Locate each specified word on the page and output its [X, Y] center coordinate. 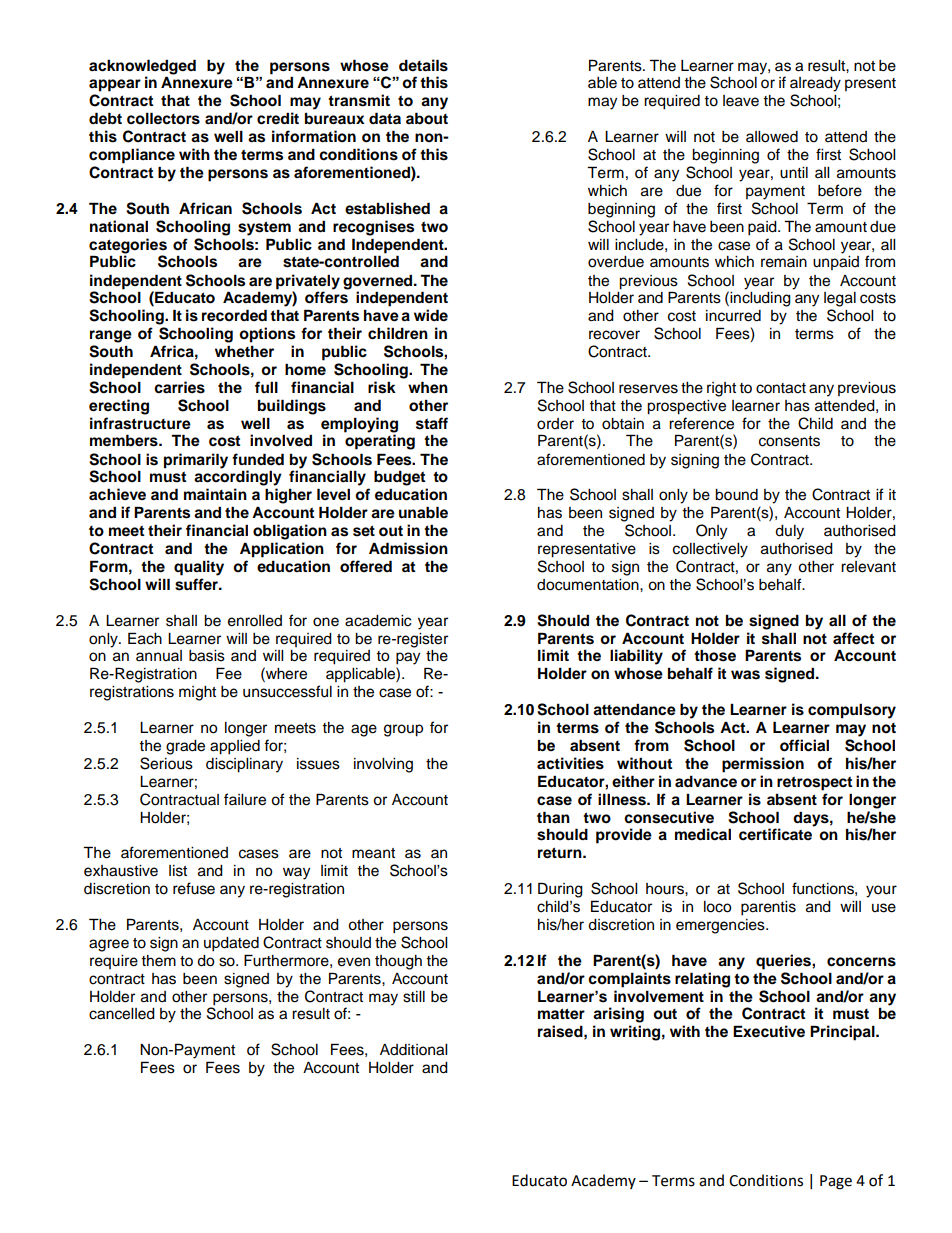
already [815, 84]
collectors [163, 118]
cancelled [122, 1014]
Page [836, 1182]
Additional [413, 1050]
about [427, 118]
